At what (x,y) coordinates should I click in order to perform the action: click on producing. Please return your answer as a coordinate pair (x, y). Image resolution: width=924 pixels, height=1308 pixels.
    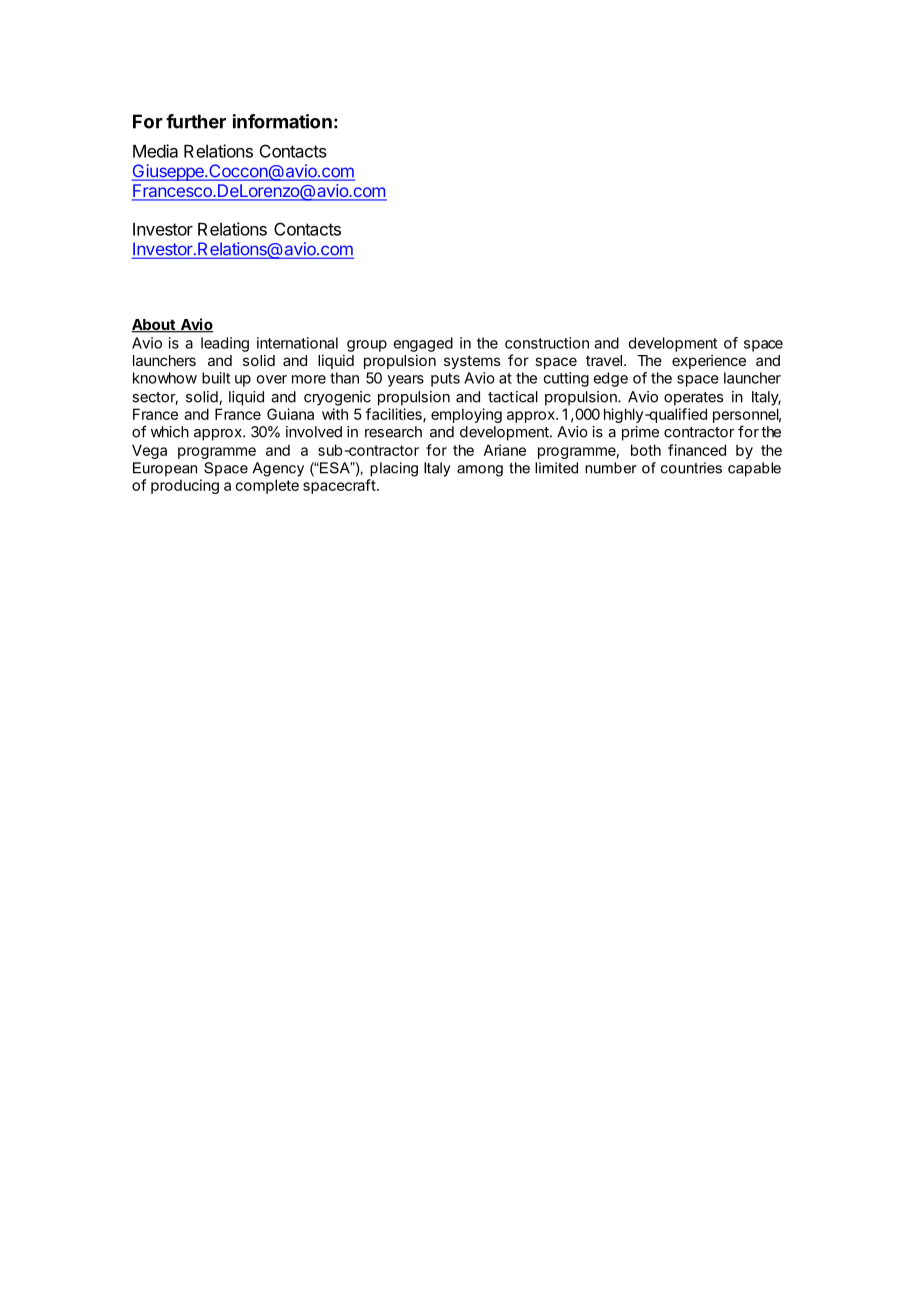
    Looking at the image, I should click on (185, 486).
